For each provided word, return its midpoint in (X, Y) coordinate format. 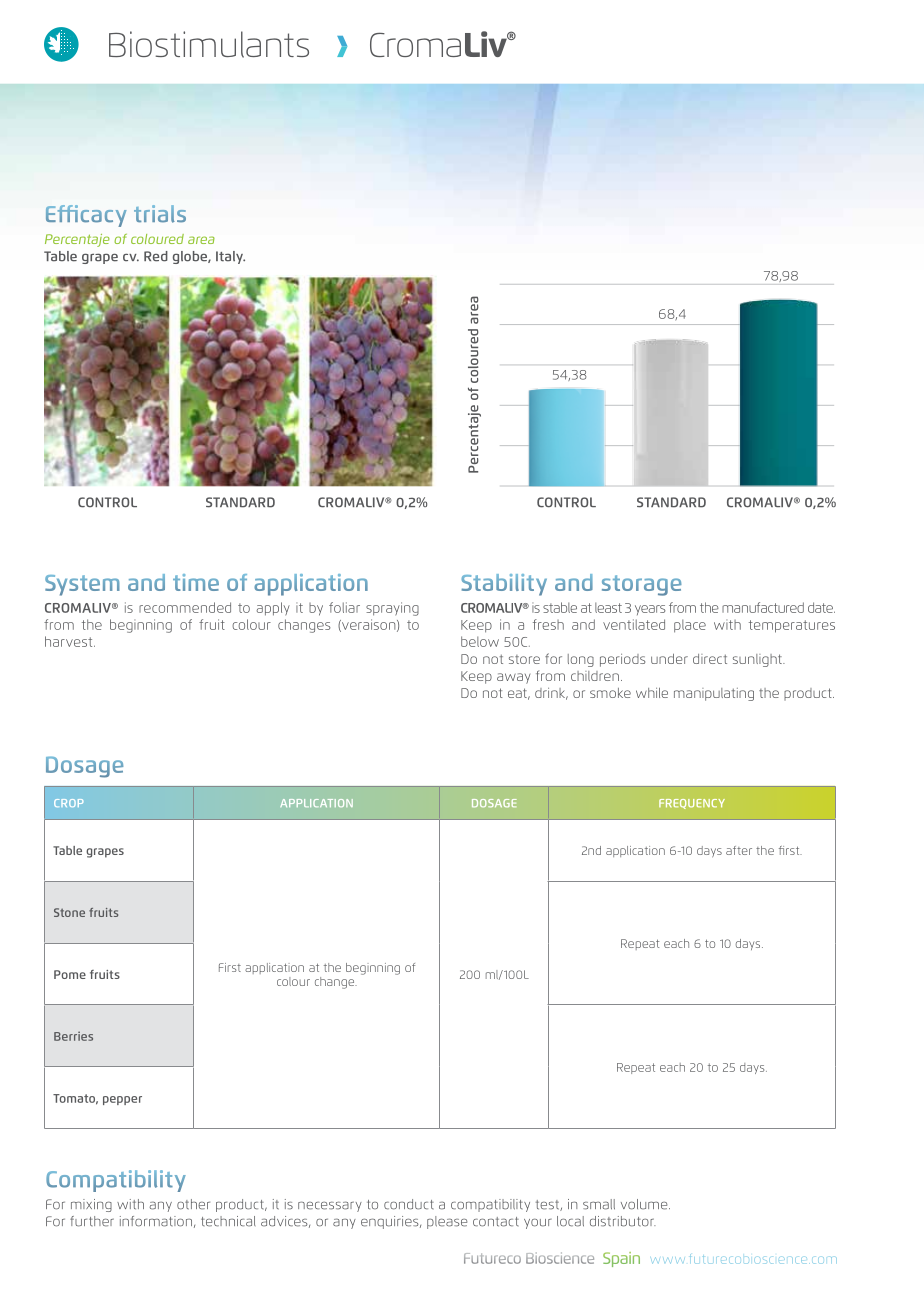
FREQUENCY (692, 804)
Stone (69, 912)
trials (160, 214)
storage (642, 585)
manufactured (763, 607)
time (196, 582)
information (156, 1221)
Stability (504, 585)
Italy (230, 257)
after (739, 850)
